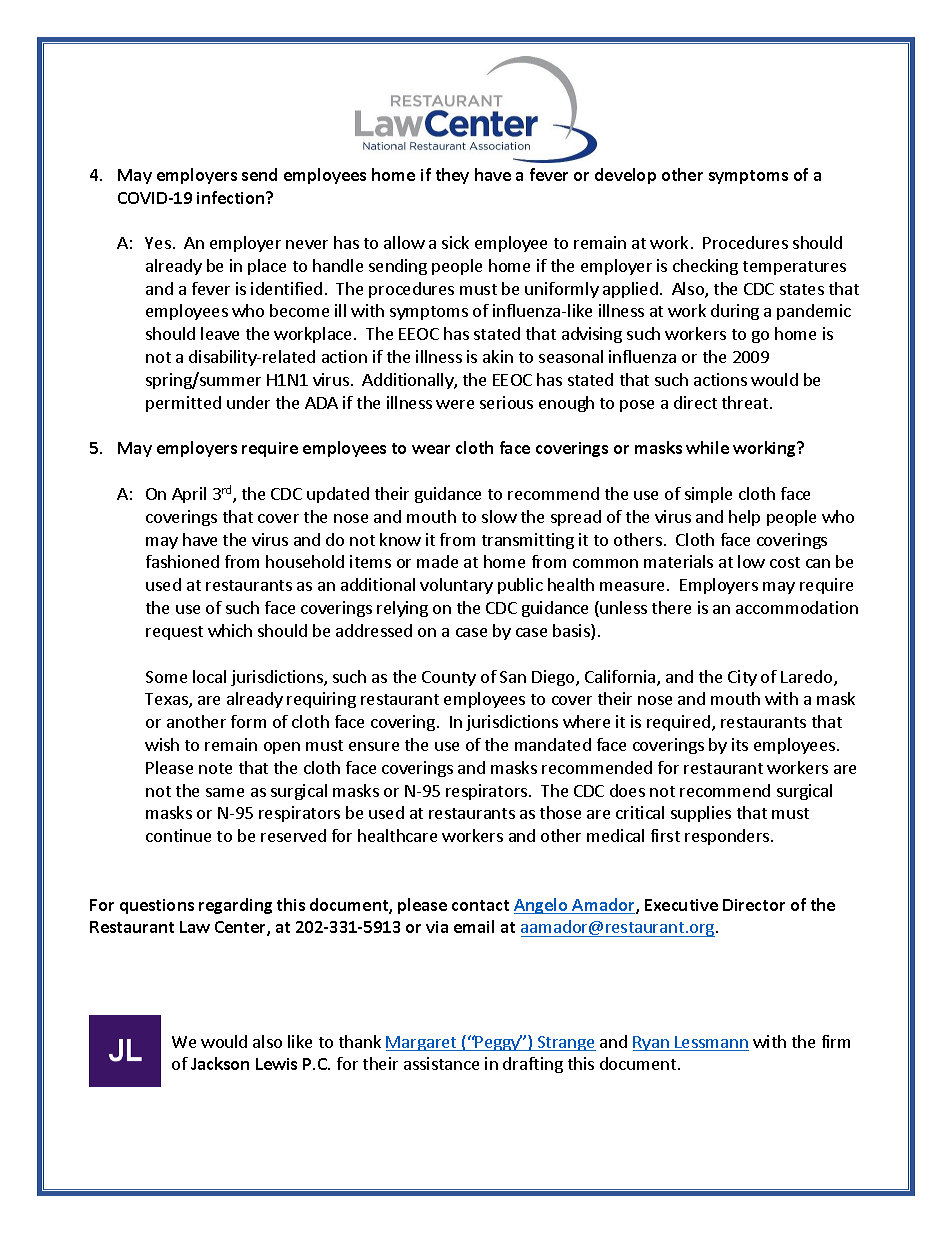 The image size is (952, 1233). I want to click on firm, so click(836, 1041).
